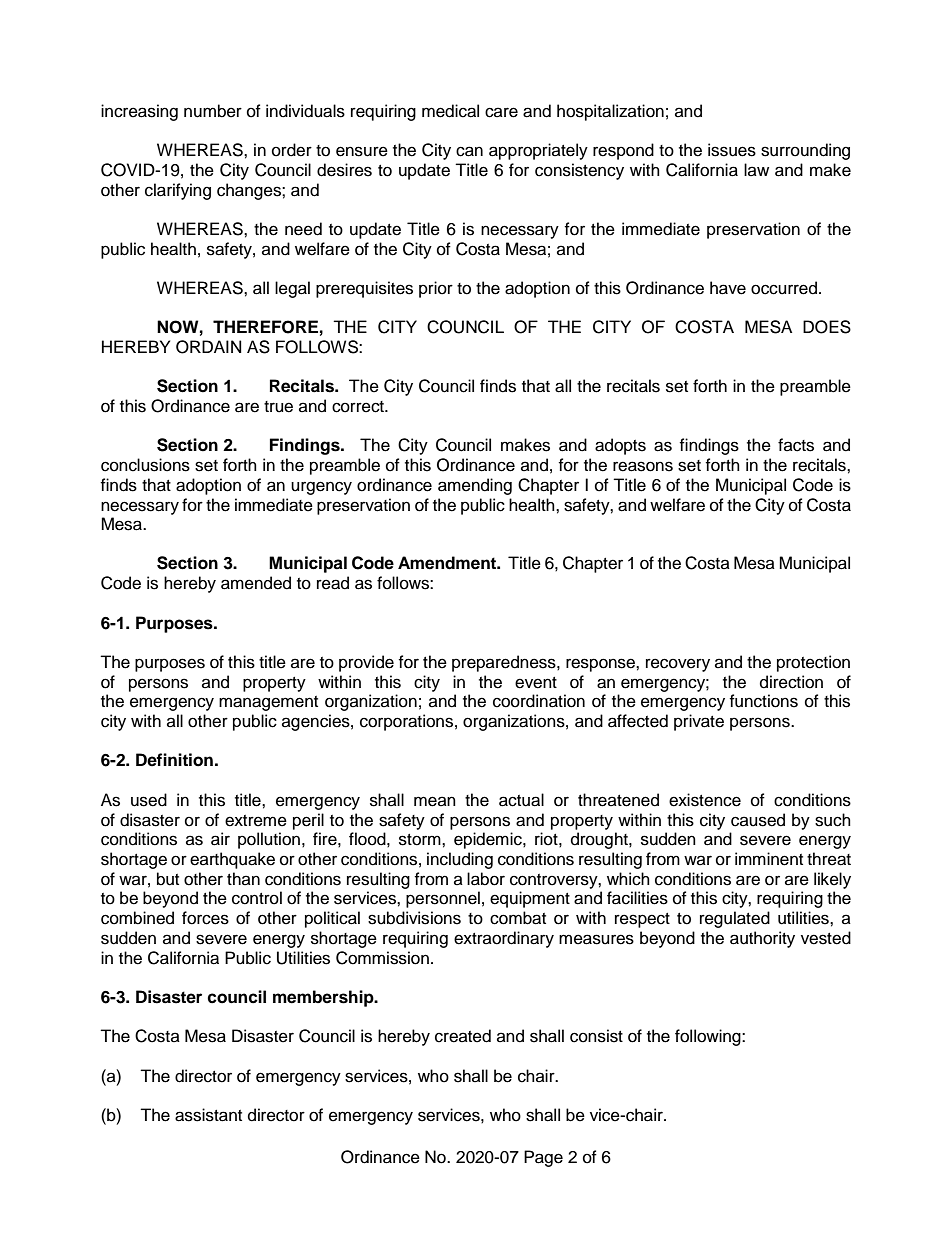  Describe the element at coordinates (705, 800) in the screenshot. I see `existence` at that location.
